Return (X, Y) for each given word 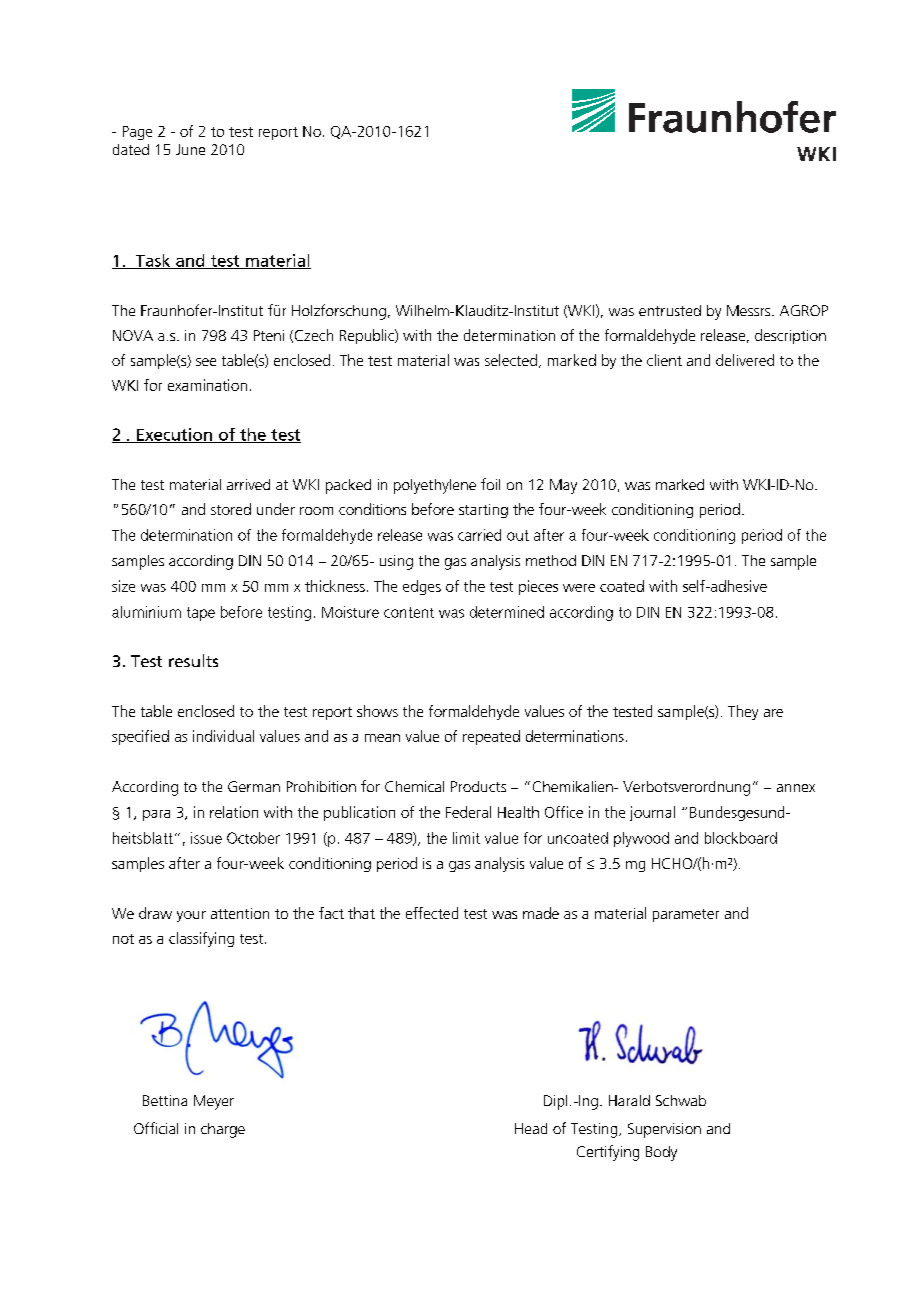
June (190, 149)
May (563, 486)
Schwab (681, 1100)
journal (652, 813)
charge (223, 1130)
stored (231, 509)
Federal (468, 812)
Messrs (750, 310)
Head (531, 1128)
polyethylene (435, 486)
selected (511, 360)
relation (234, 812)
